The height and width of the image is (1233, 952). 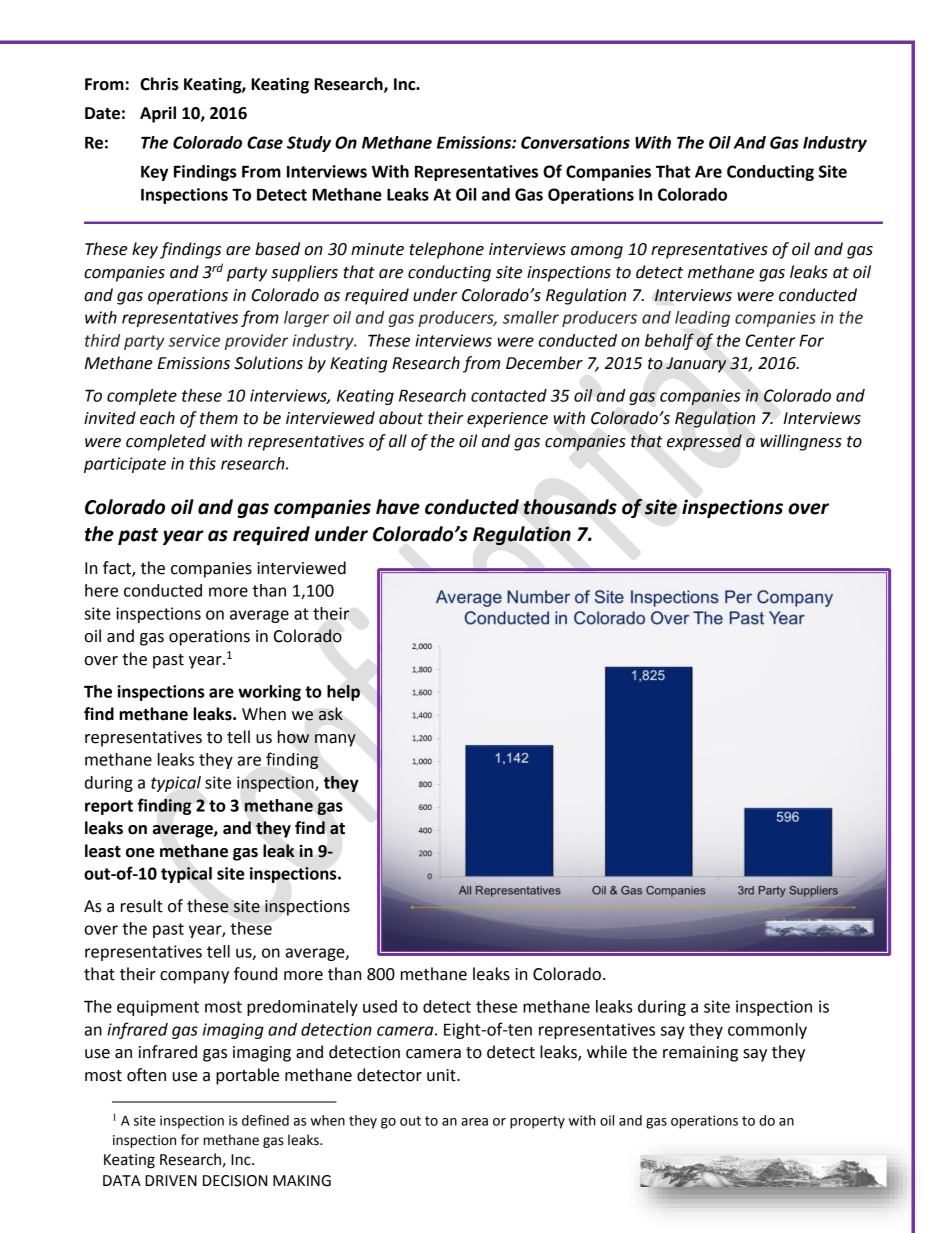 What do you see at coordinates (597, 252) in the image?
I see `among` at bounding box center [597, 252].
